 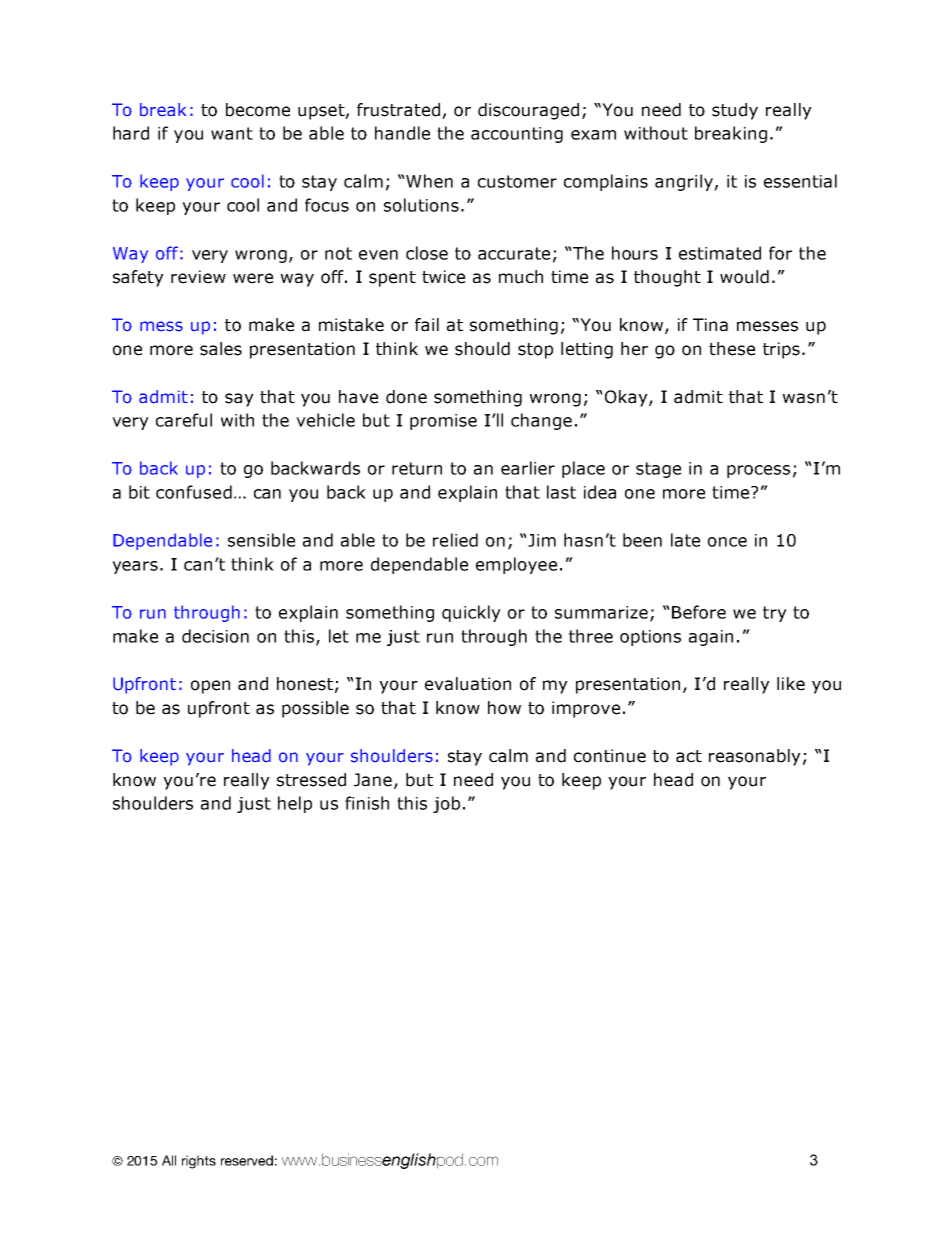 What do you see at coordinates (295, 804) in the screenshot?
I see `help` at bounding box center [295, 804].
